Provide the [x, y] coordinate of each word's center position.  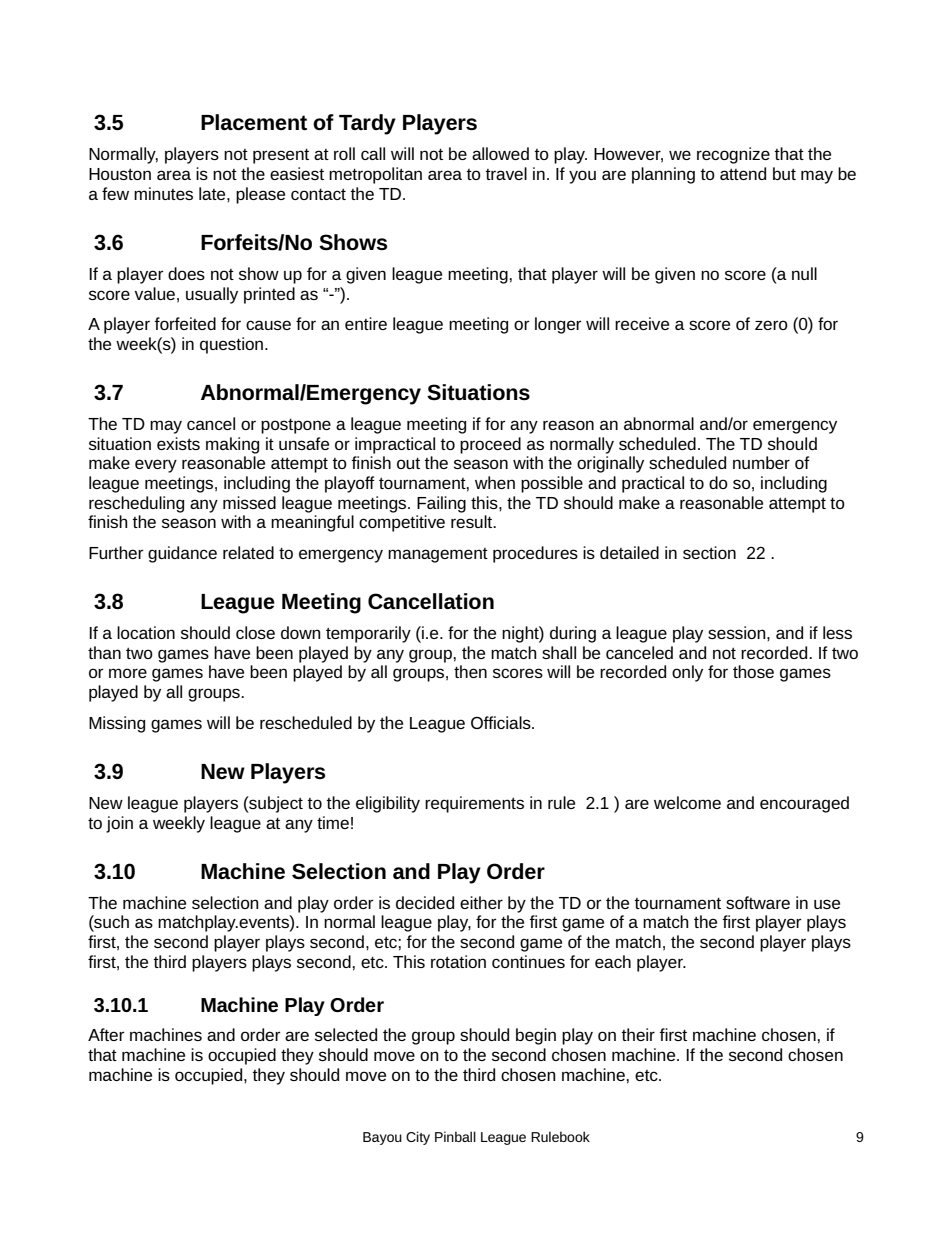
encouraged [804, 804]
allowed [500, 153]
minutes [163, 193]
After [106, 1034]
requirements [474, 804]
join [119, 824]
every [156, 466]
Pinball [455, 1136]
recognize [733, 155]
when [495, 482]
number [761, 462]
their [638, 1034]
